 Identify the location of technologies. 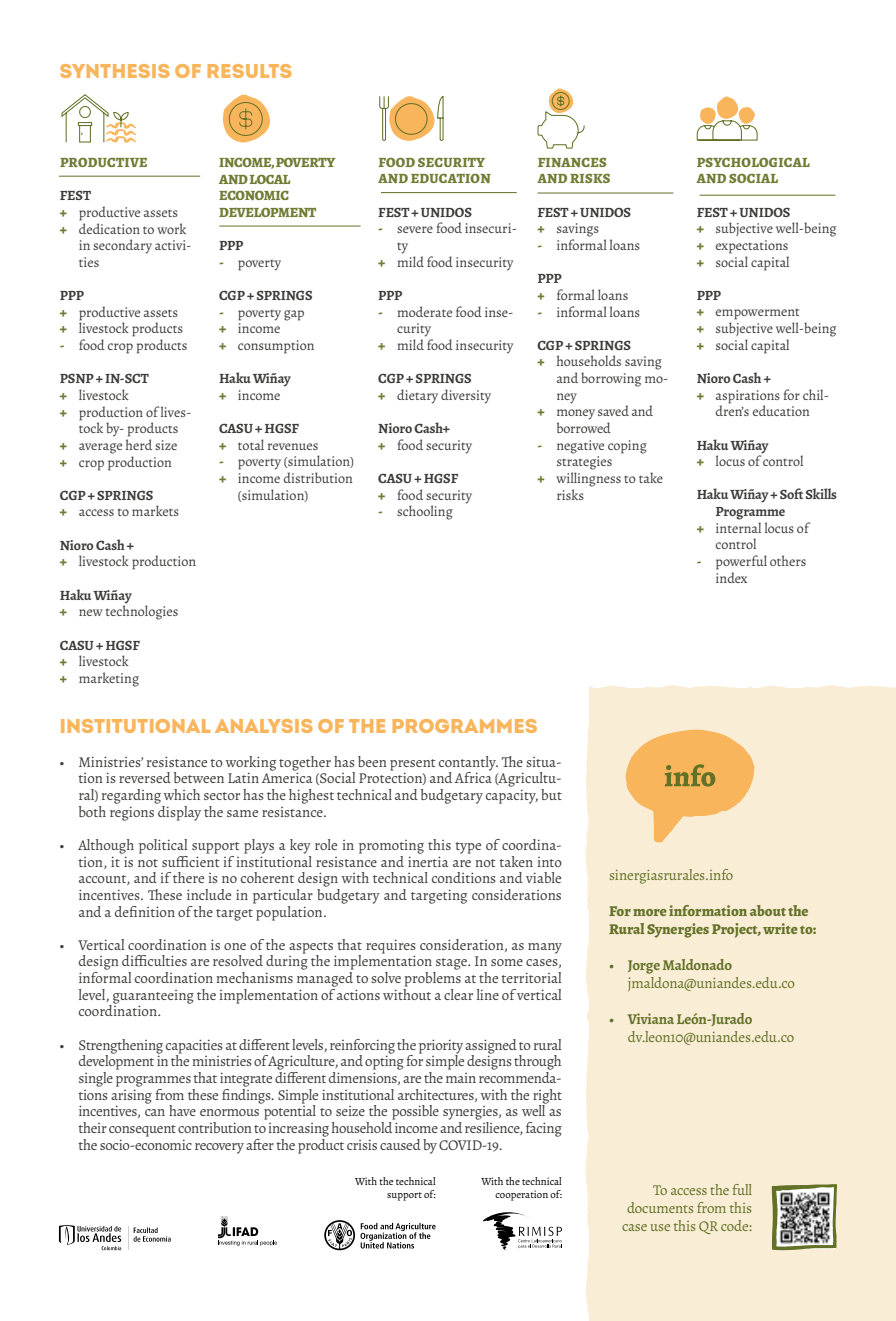
(142, 611).
